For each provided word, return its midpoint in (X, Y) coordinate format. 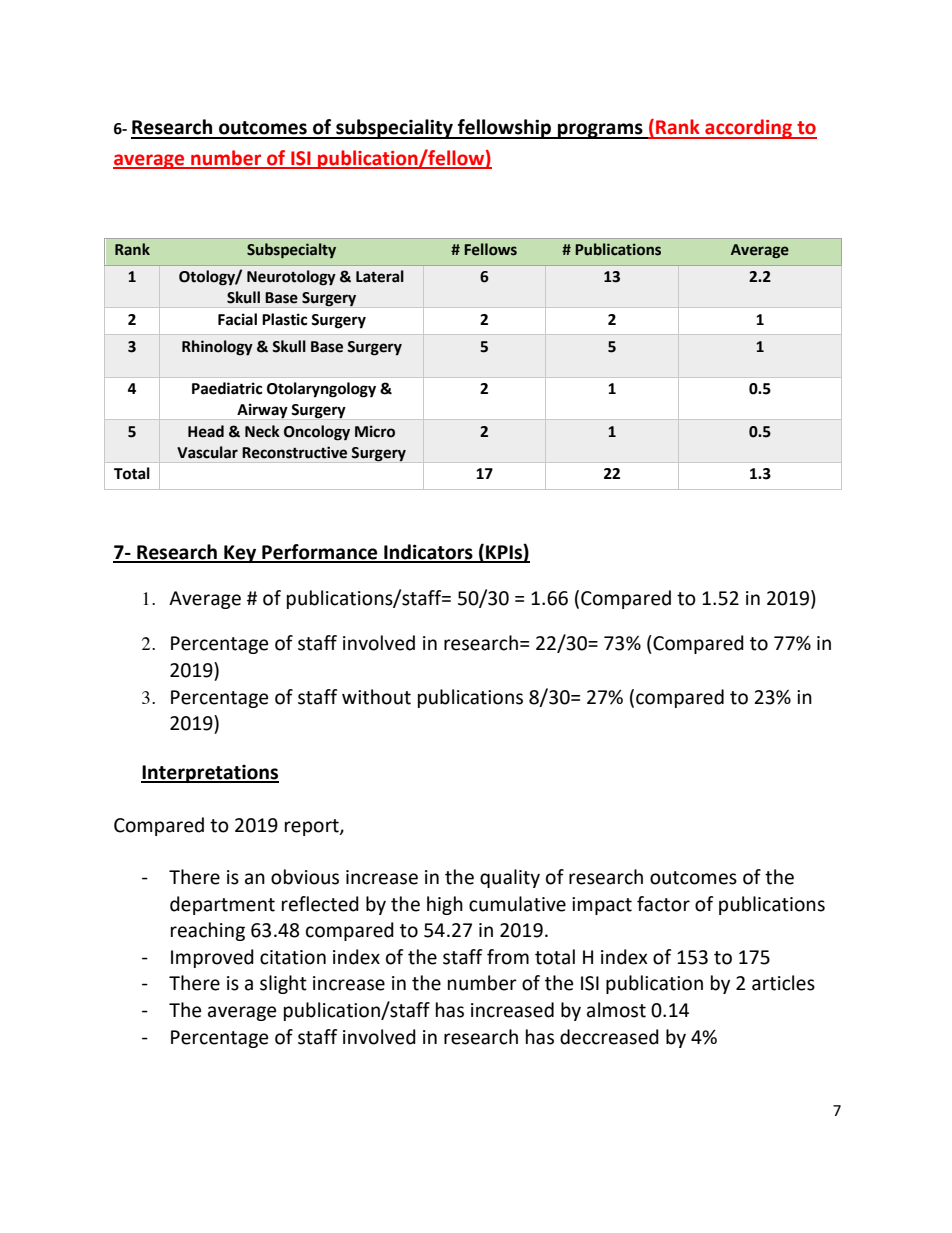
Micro (375, 431)
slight (283, 984)
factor (663, 904)
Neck (262, 431)
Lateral (380, 276)
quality (510, 878)
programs (600, 131)
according (748, 129)
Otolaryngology (321, 390)
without (376, 697)
